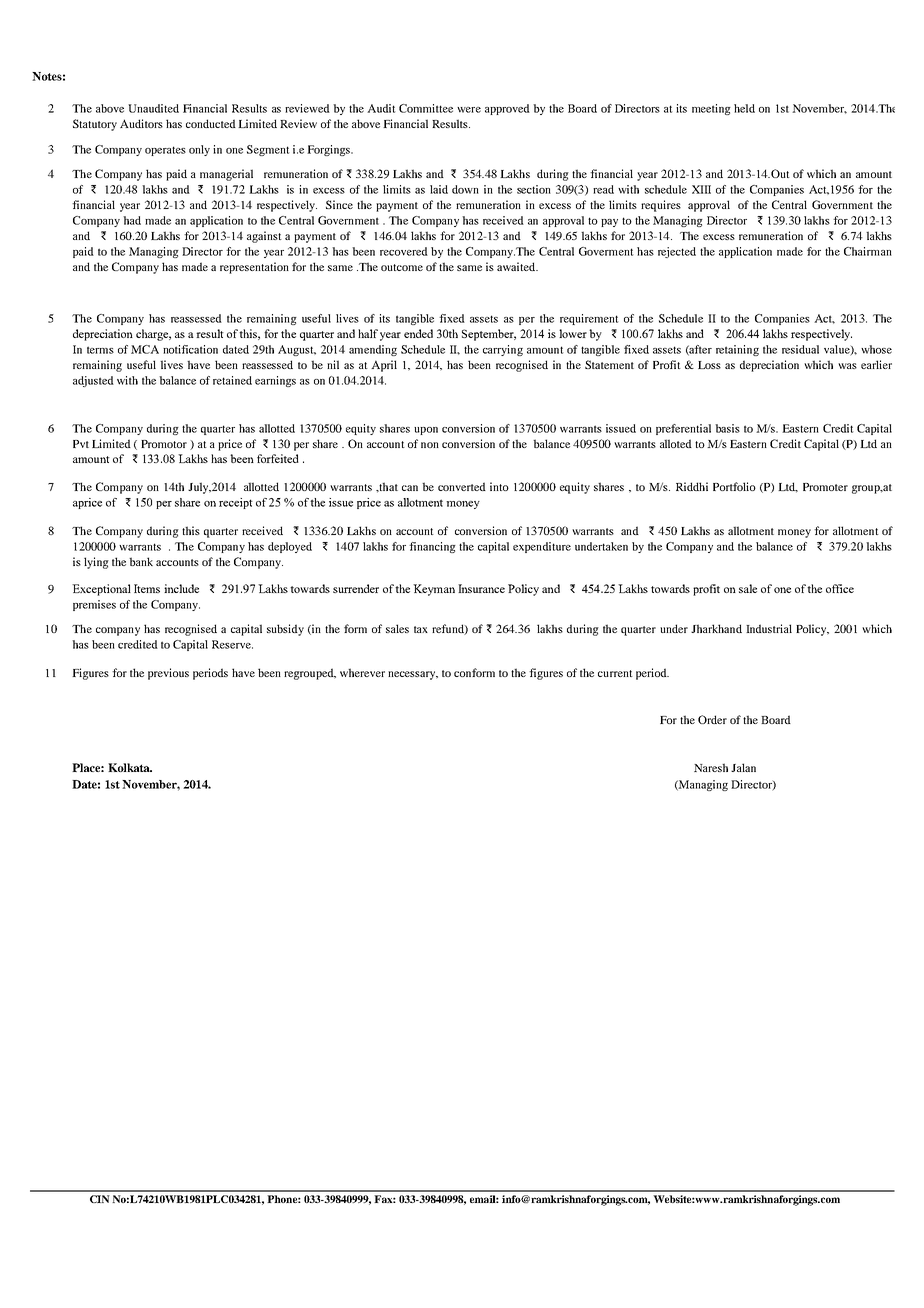 The width and height of the document is (924, 1308). Describe the element at coordinates (430, 445) in the document. I see `non` at that location.
